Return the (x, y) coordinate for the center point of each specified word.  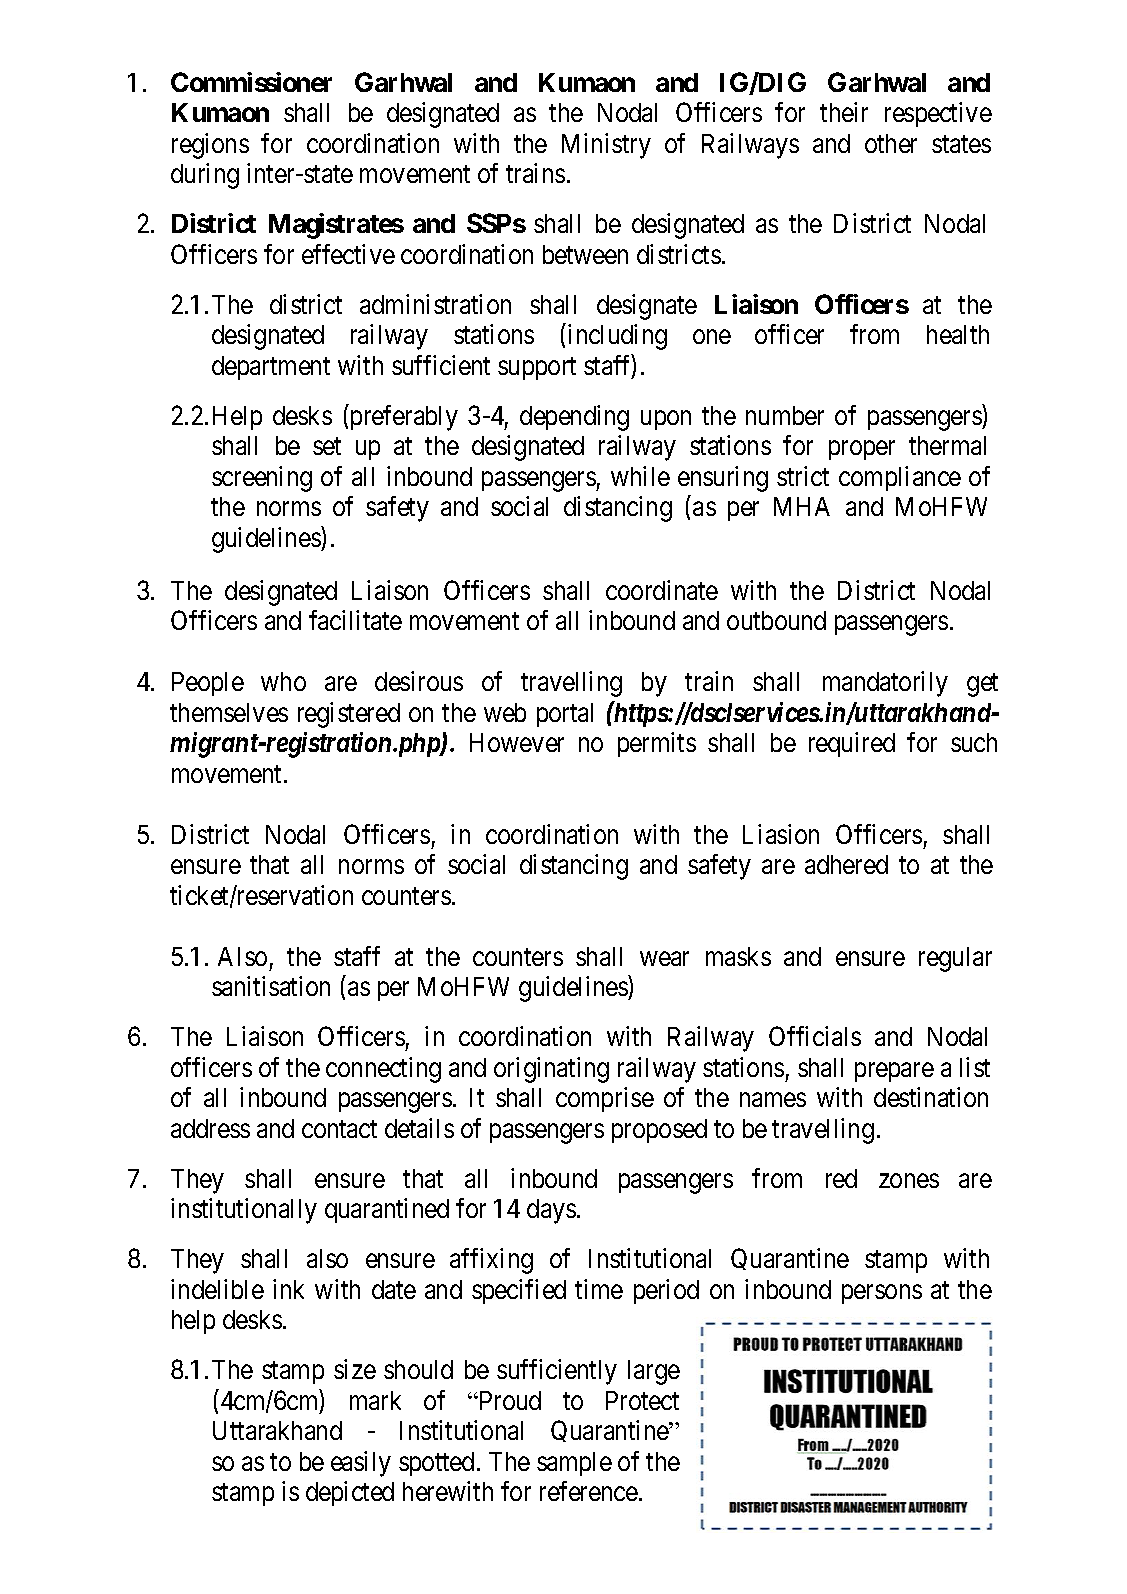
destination (931, 1097)
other (891, 143)
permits (657, 744)
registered (349, 715)
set (327, 446)
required (852, 744)
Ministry (606, 146)
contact (339, 1129)
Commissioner (251, 82)
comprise (605, 1099)
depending (574, 418)
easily (361, 1464)
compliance (900, 478)
